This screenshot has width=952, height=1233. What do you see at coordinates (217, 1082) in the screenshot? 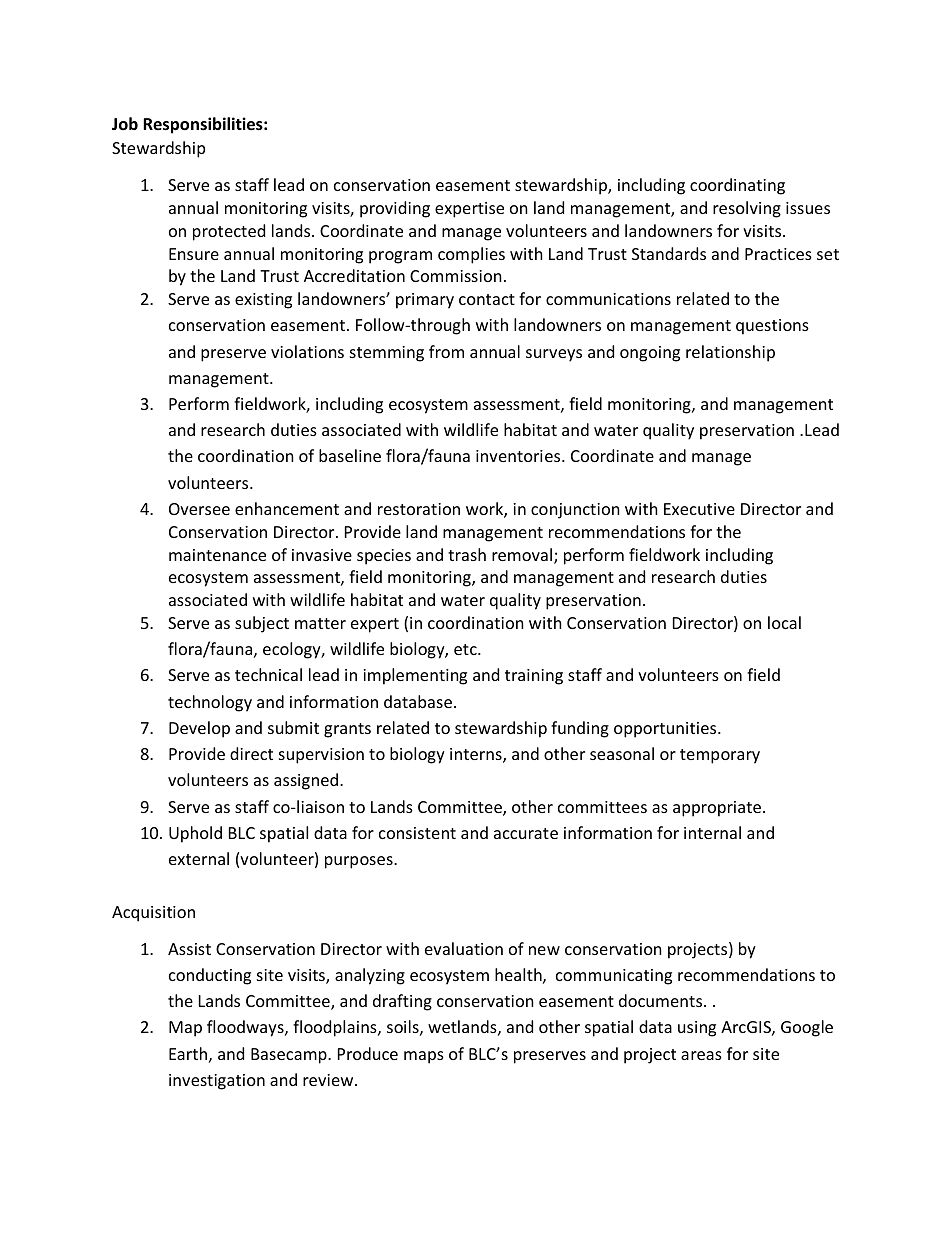
I see `investigation` at bounding box center [217, 1082].
